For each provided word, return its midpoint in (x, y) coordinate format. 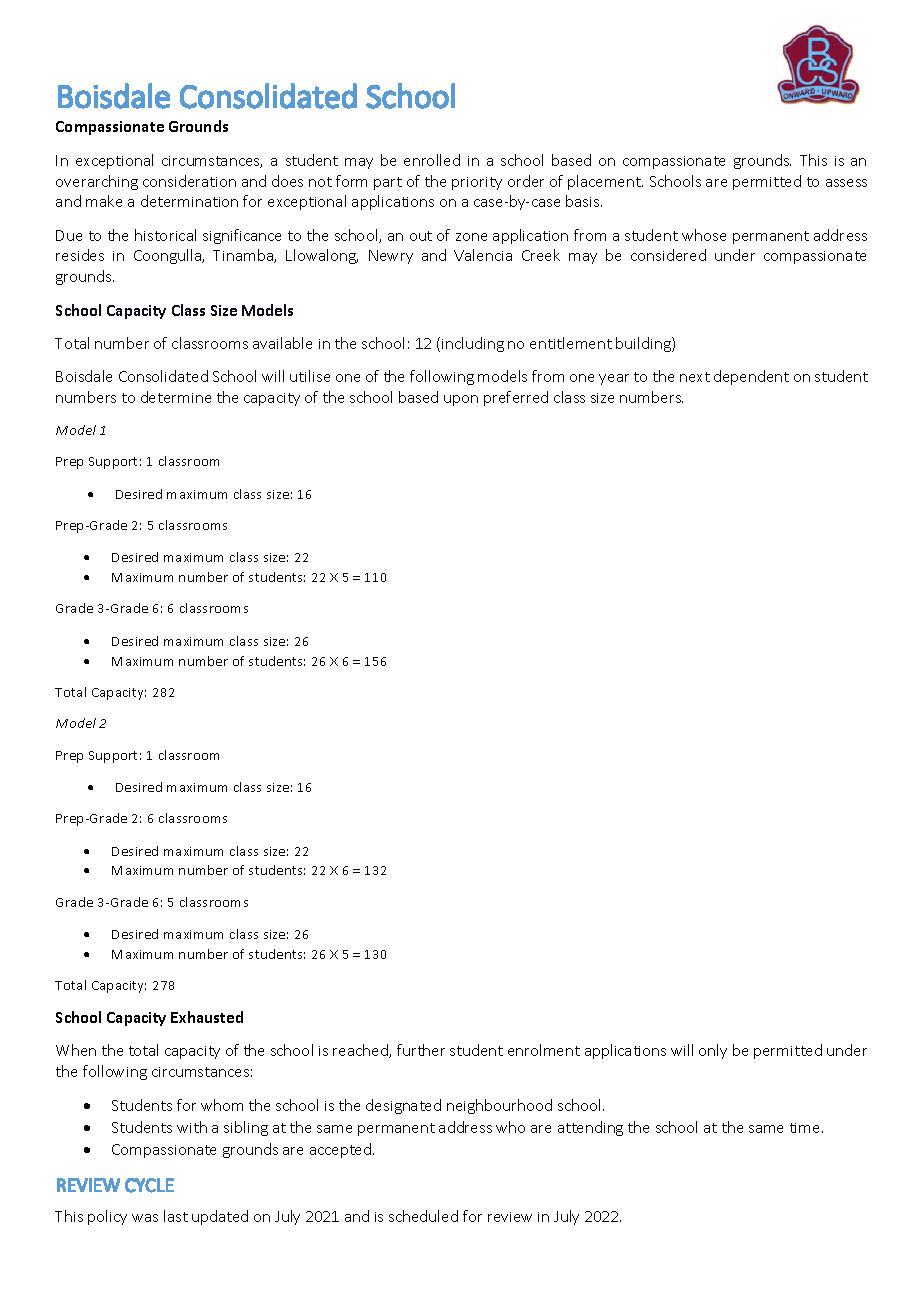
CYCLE (149, 1185)
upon (461, 400)
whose (704, 235)
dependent (751, 377)
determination (189, 201)
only (713, 1051)
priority (477, 183)
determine (176, 397)
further (421, 1050)
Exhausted (207, 1017)
